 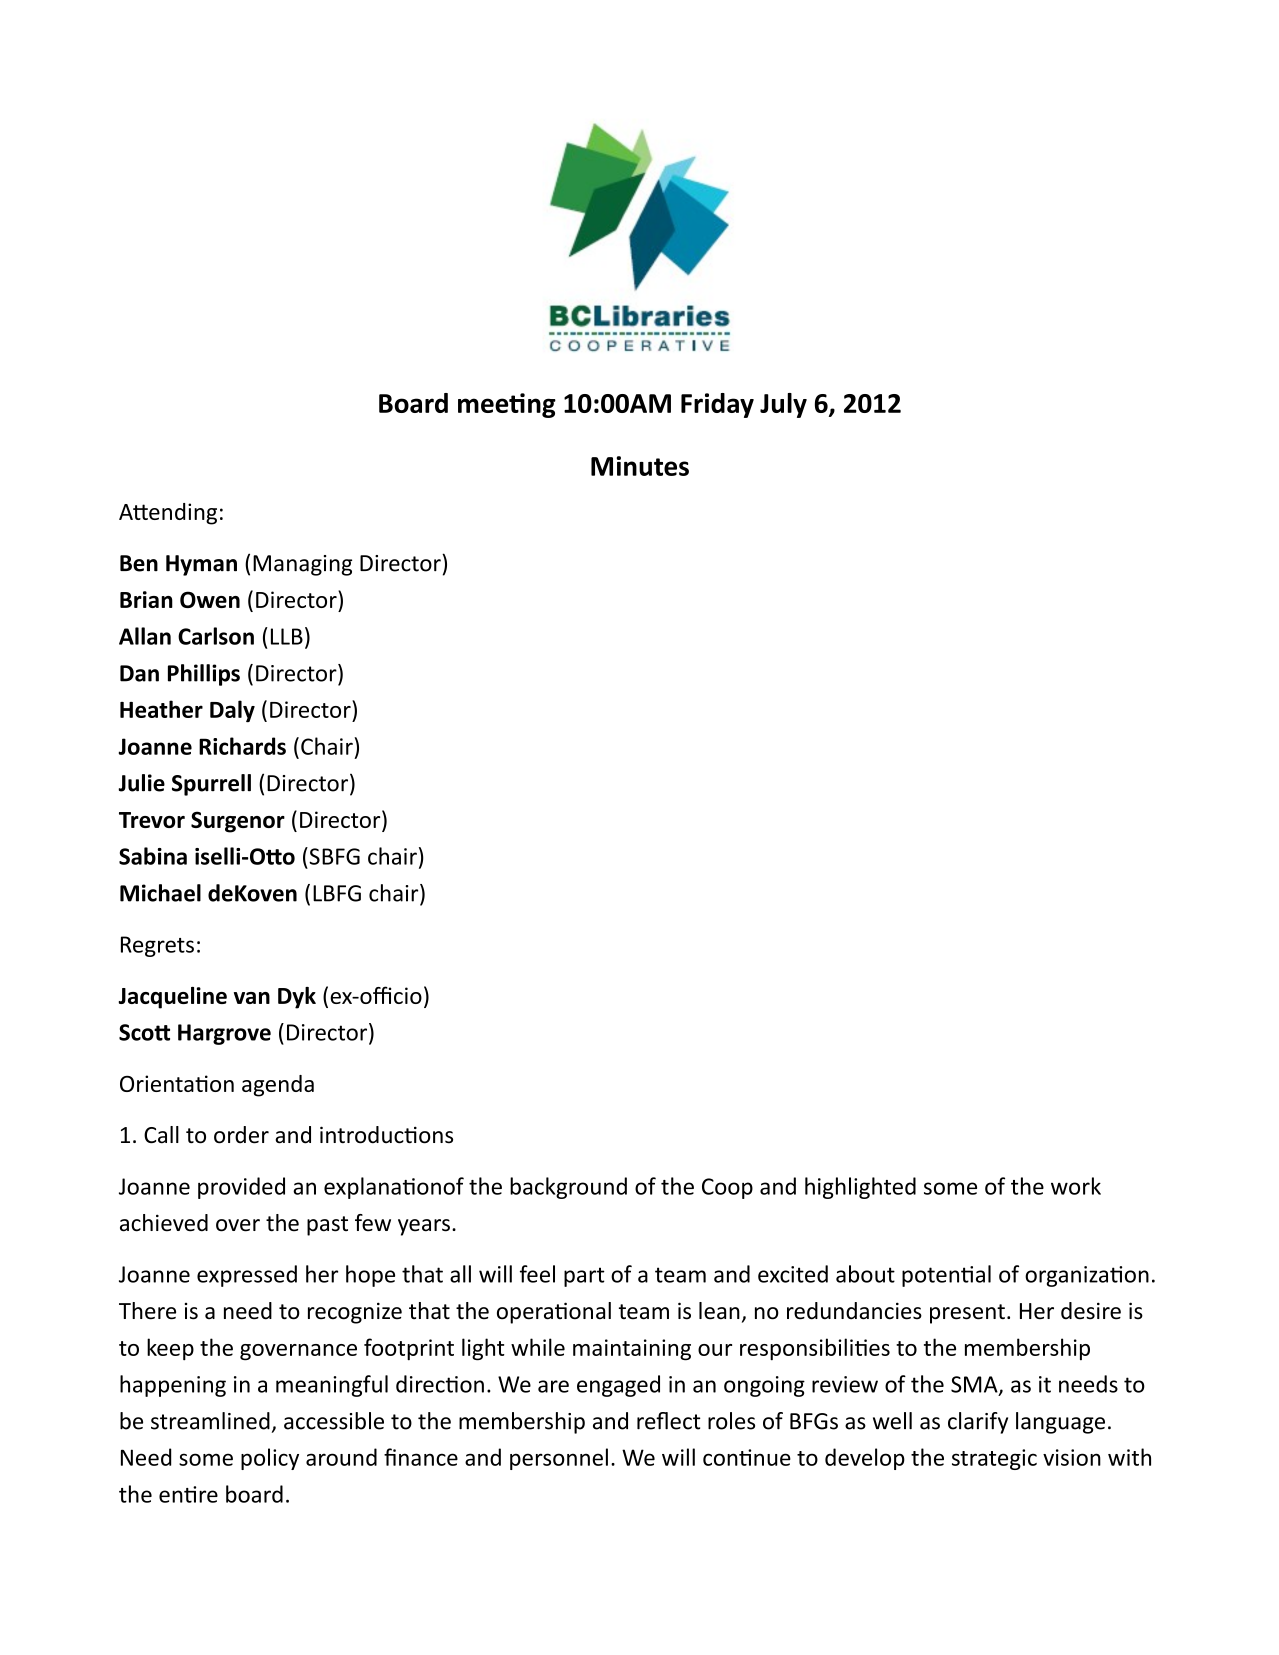 I want to click on work, so click(x=1076, y=1186).
